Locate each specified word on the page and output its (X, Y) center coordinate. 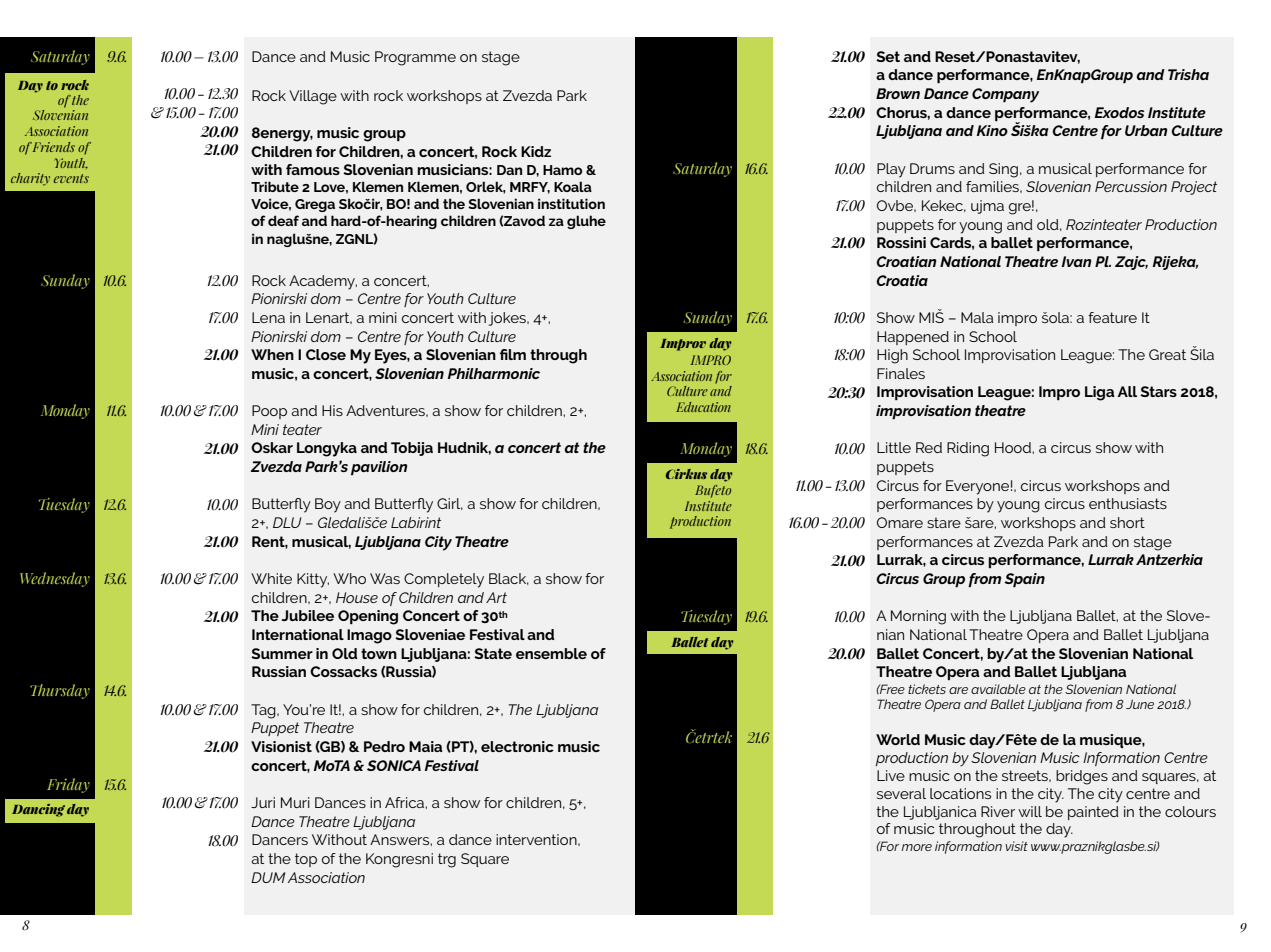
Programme (415, 58)
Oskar (272, 447)
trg (447, 860)
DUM (268, 877)
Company (1005, 95)
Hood (1014, 447)
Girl (450, 504)
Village (313, 97)
